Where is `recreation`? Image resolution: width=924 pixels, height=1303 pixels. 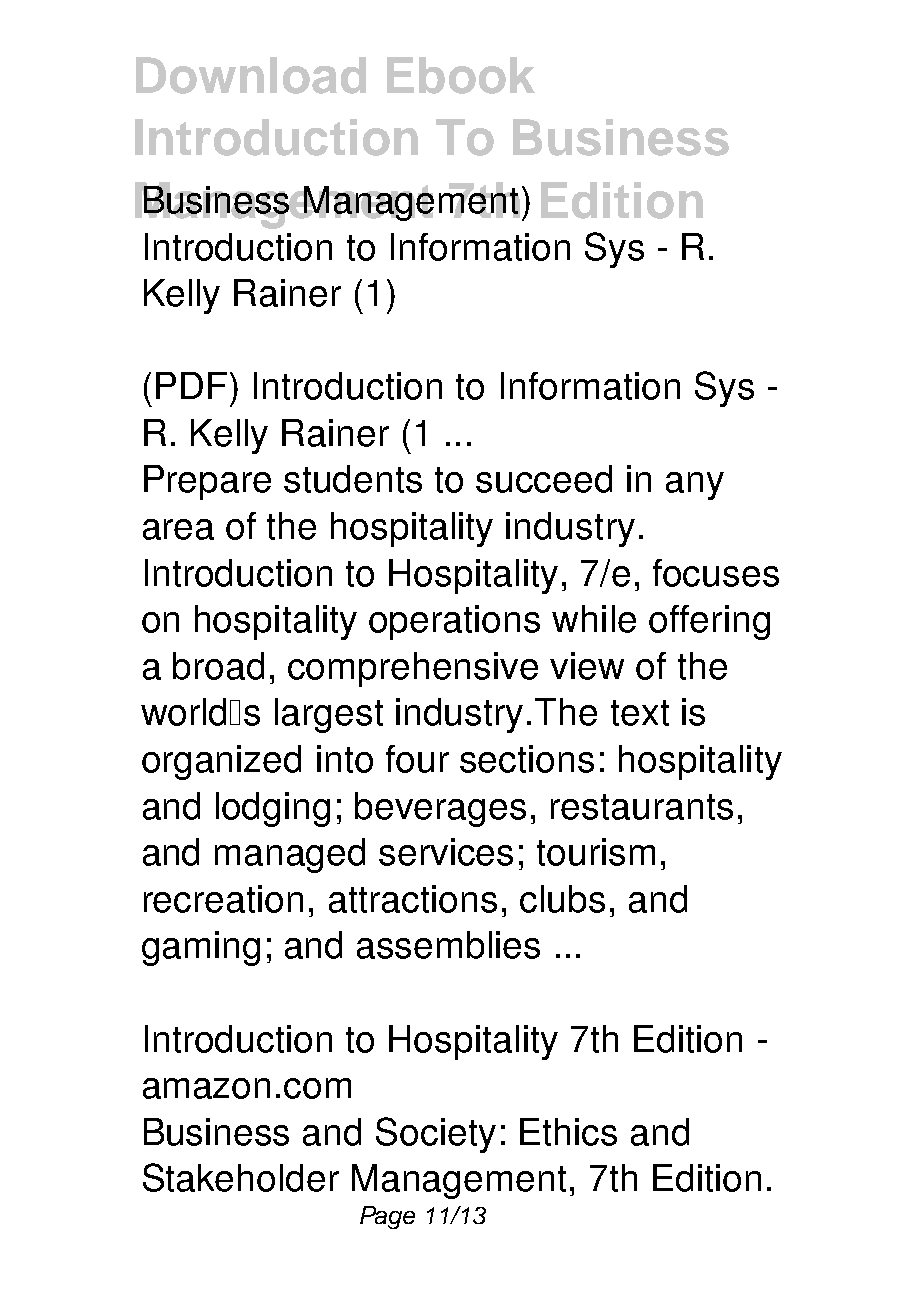 recreation is located at coordinates (223, 899).
